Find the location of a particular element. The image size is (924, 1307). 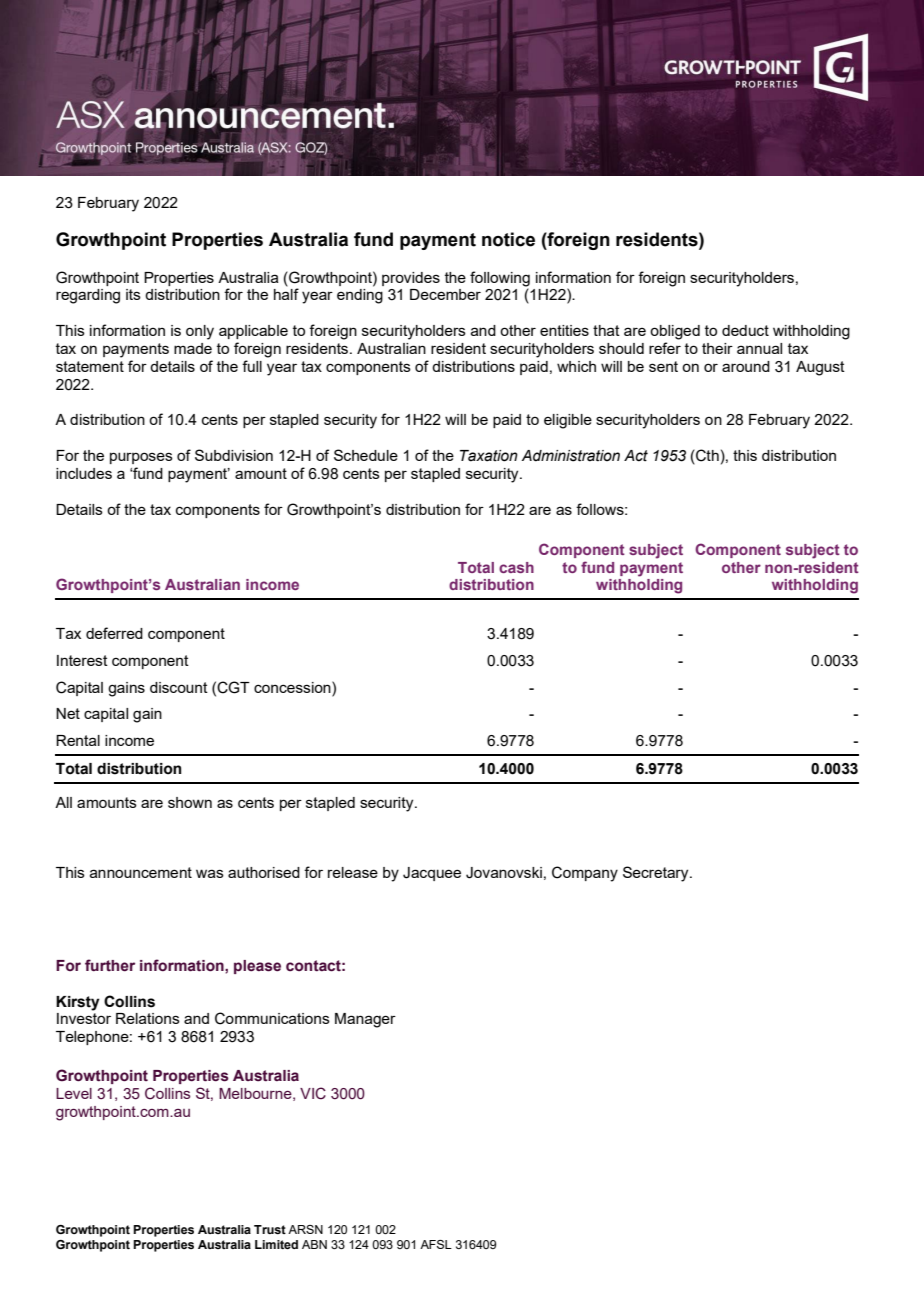

Trust is located at coordinates (270, 1229).
